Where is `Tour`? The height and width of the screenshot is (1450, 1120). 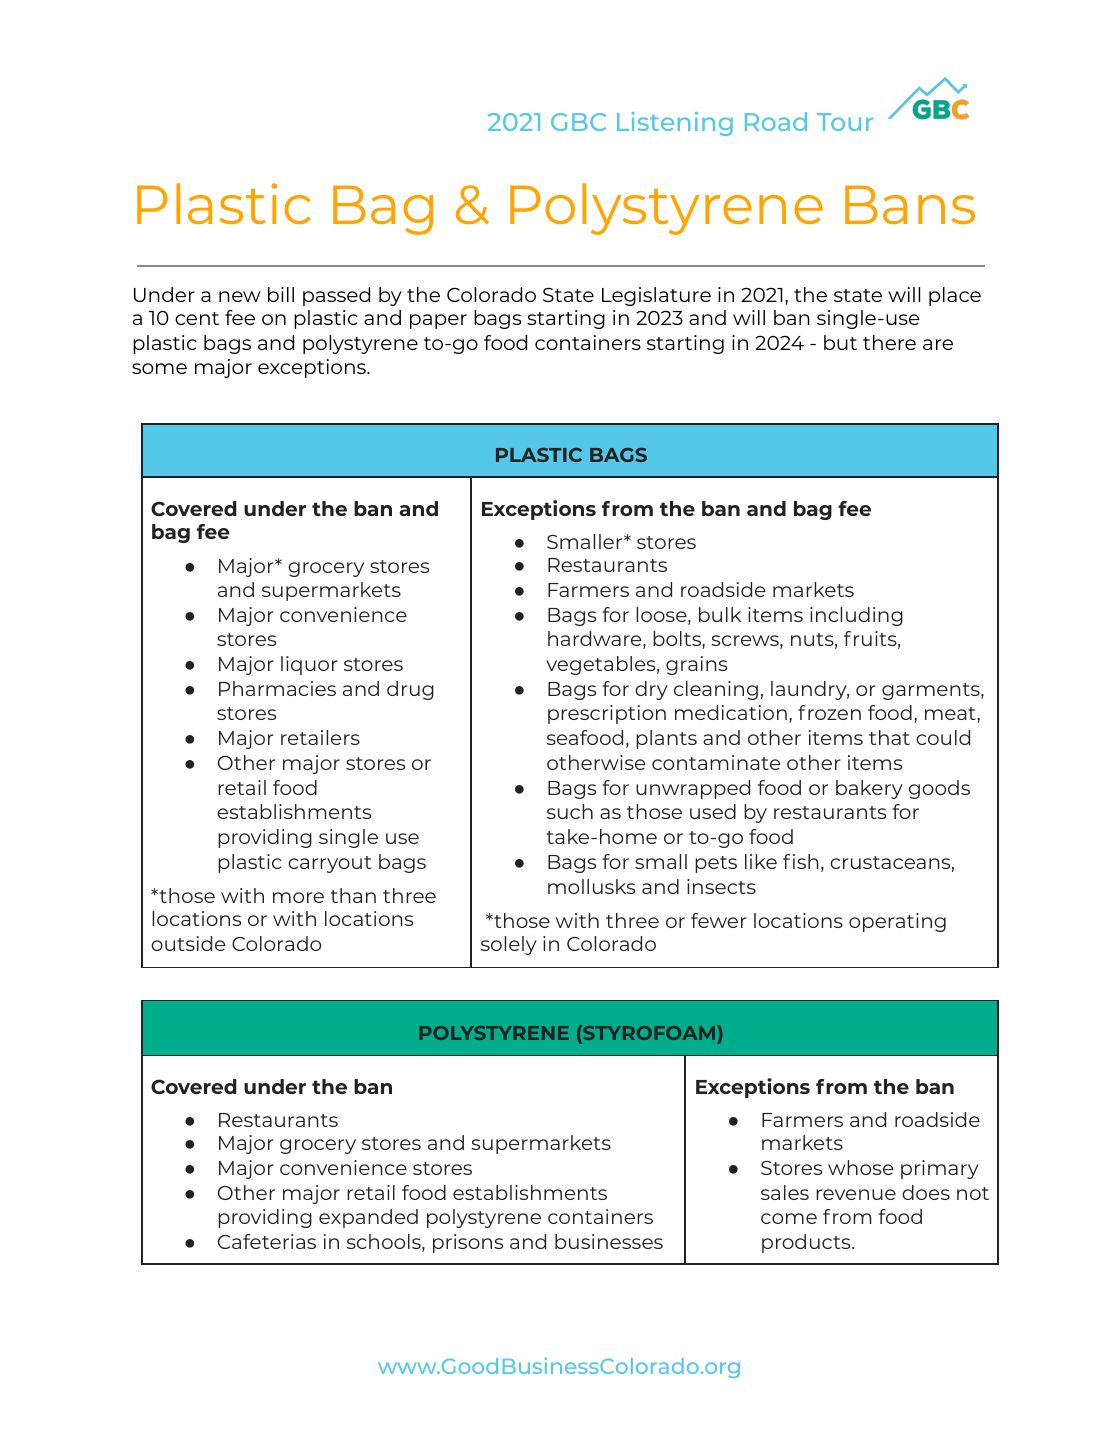 Tour is located at coordinates (845, 122).
